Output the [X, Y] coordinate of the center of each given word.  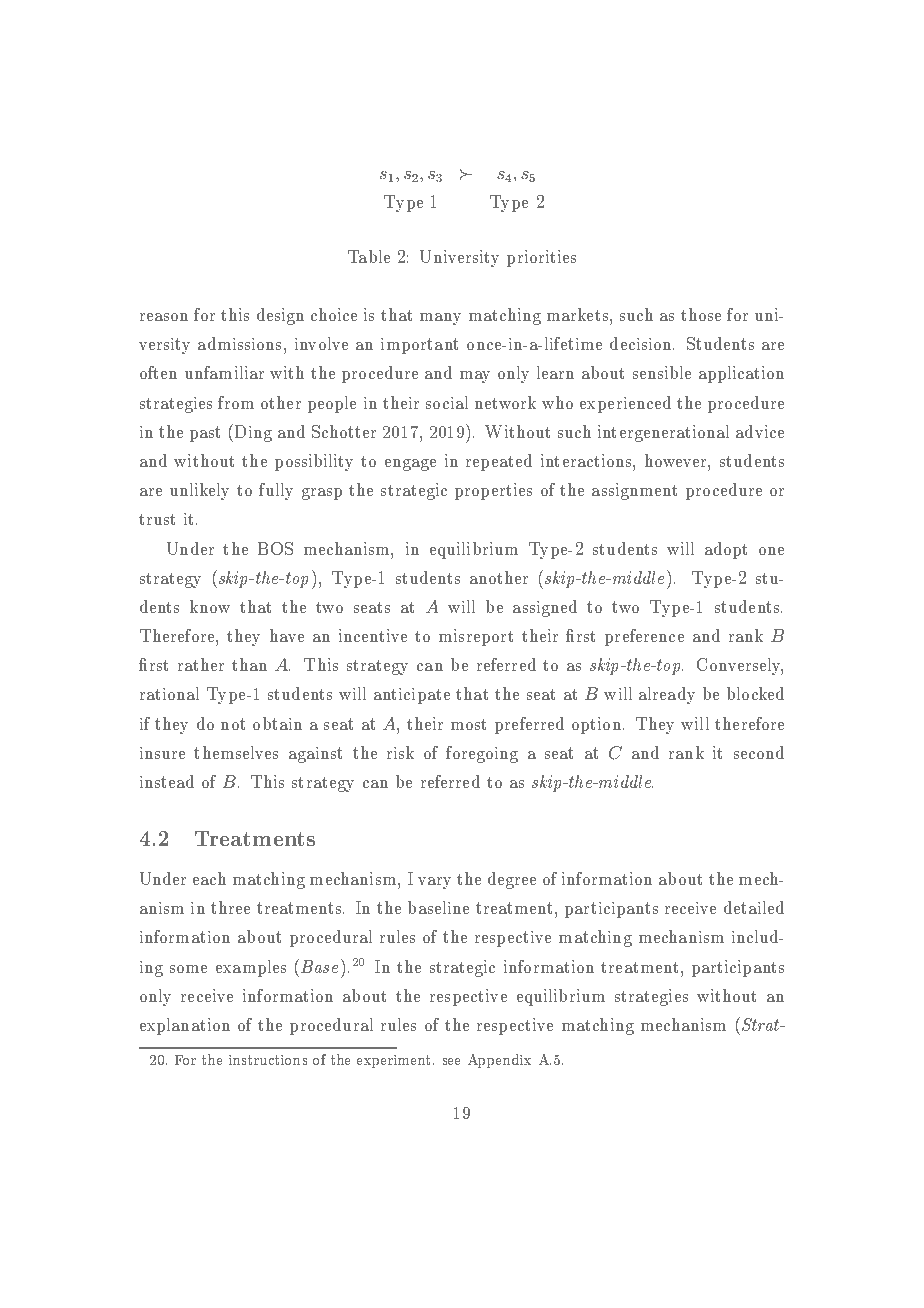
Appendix [499, 1061]
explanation [185, 1026]
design [280, 316]
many [440, 319]
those [701, 314]
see [451, 1061]
